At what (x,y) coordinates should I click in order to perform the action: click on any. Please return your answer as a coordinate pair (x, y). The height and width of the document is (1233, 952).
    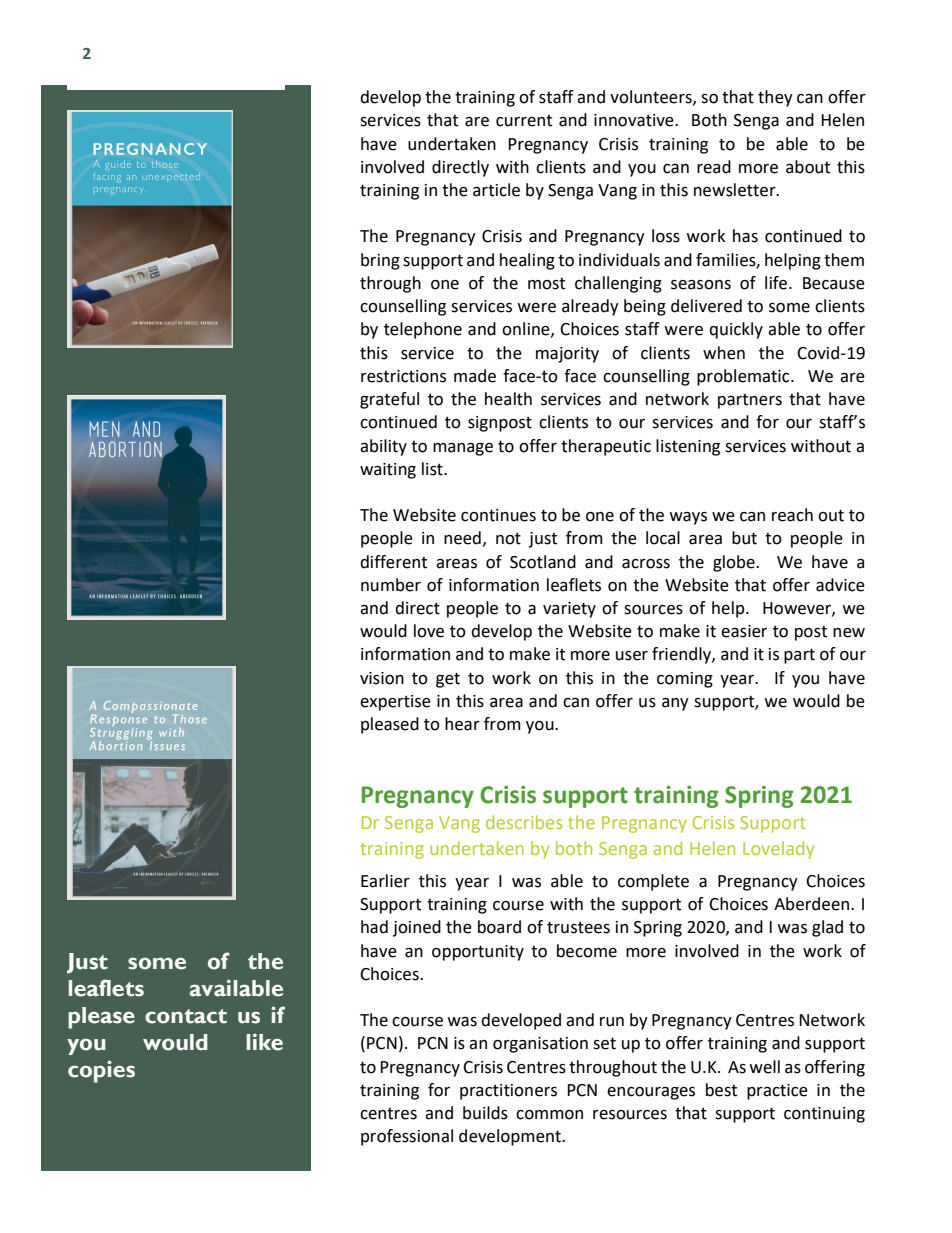
    Looking at the image, I should click on (675, 704).
